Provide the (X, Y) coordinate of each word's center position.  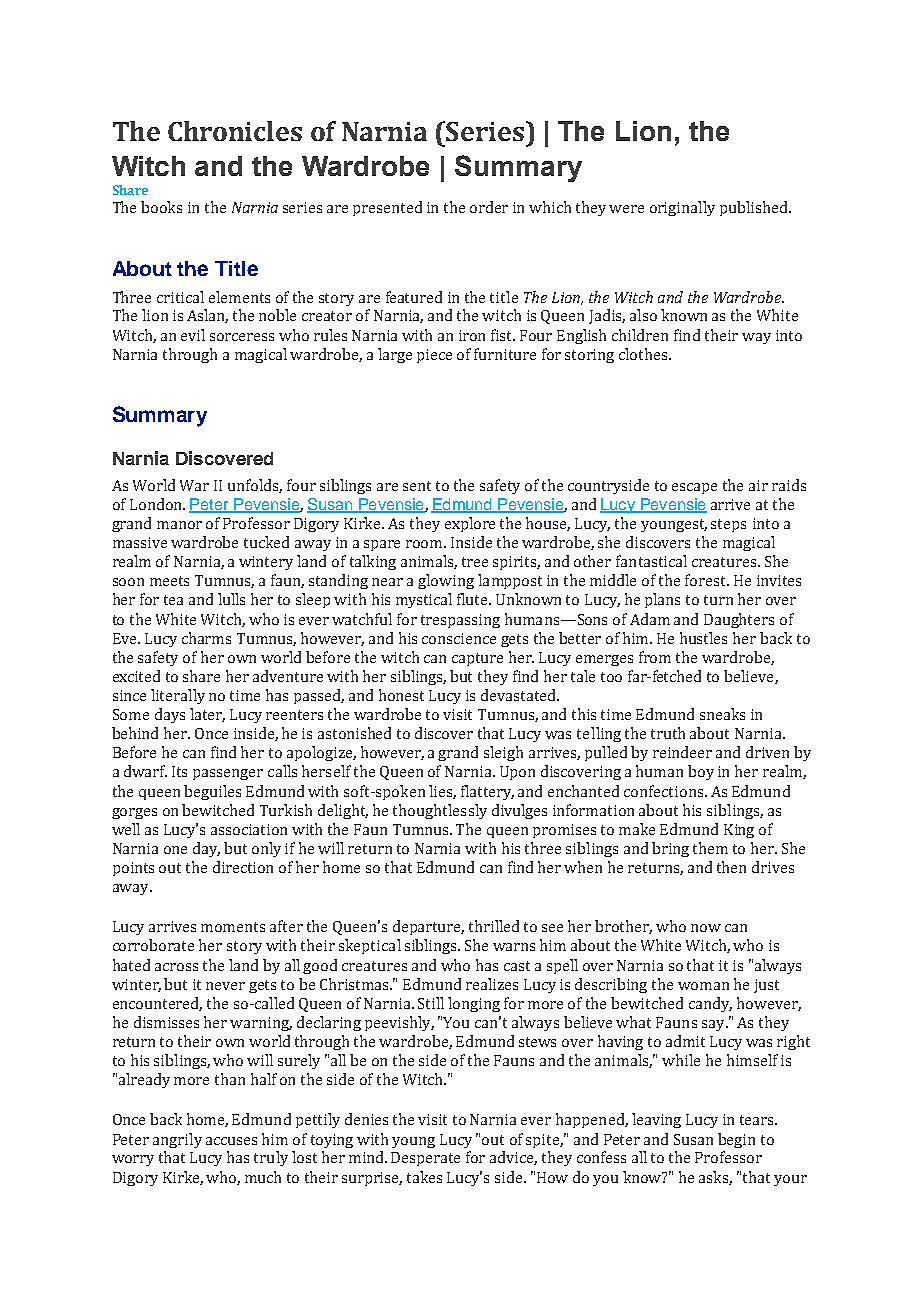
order (489, 207)
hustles (703, 638)
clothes (644, 354)
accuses (231, 1141)
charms (206, 638)
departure (428, 927)
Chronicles (235, 131)
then (731, 867)
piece (434, 356)
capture (477, 659)
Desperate (425, 1159)
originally (682, 208)
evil (193, 335)
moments (233, 927)
